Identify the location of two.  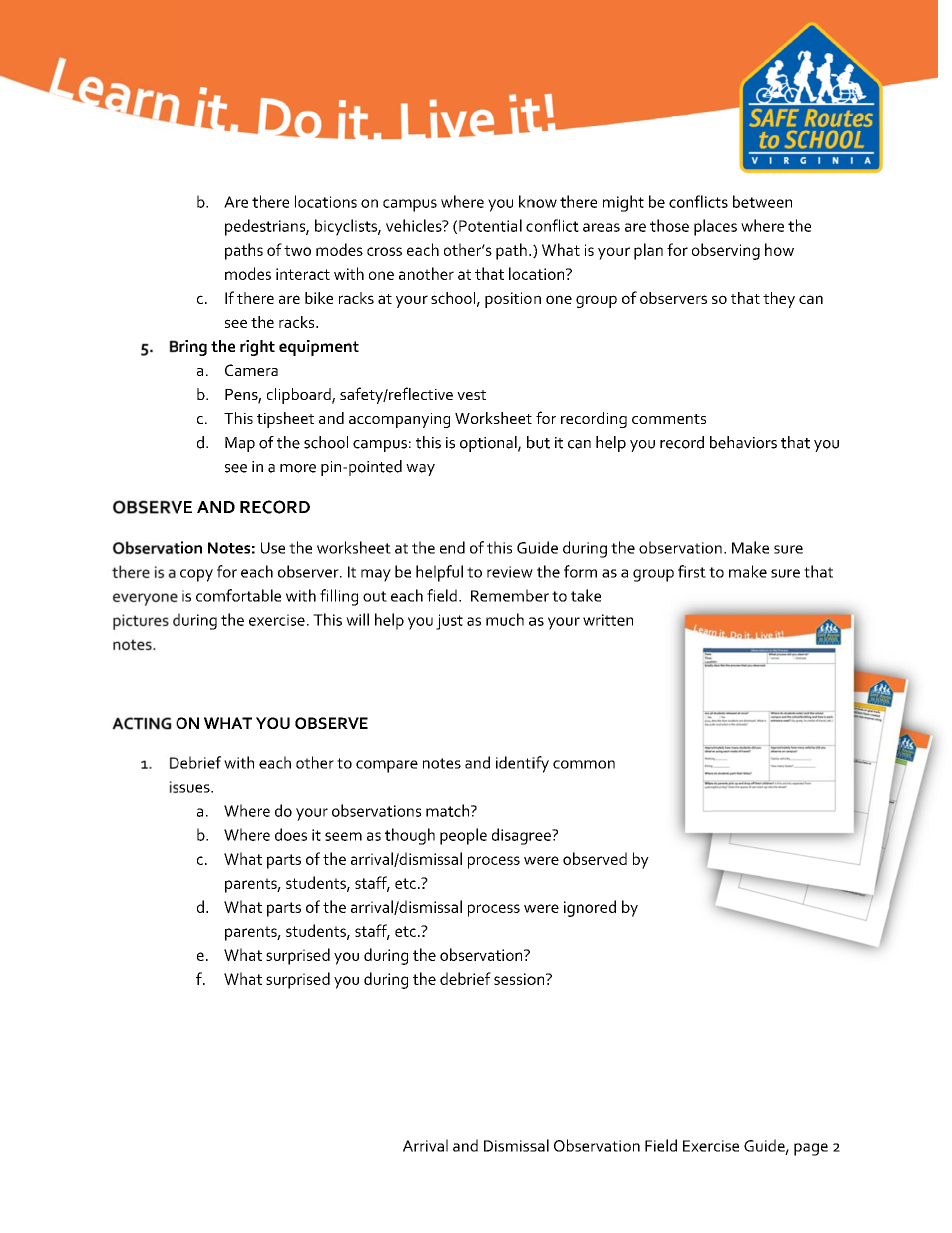
(297, 250).
